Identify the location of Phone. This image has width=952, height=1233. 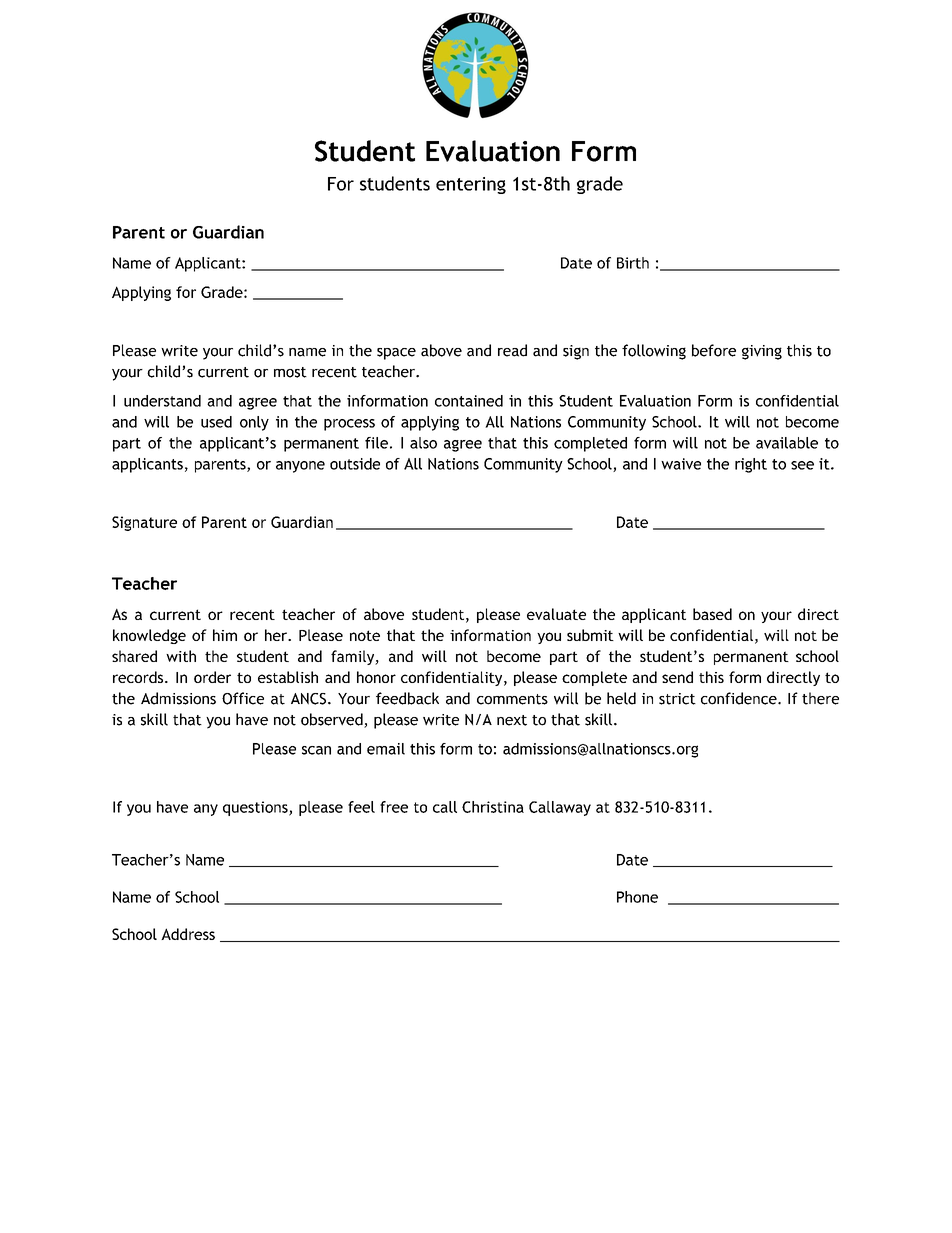
(637, 897).
